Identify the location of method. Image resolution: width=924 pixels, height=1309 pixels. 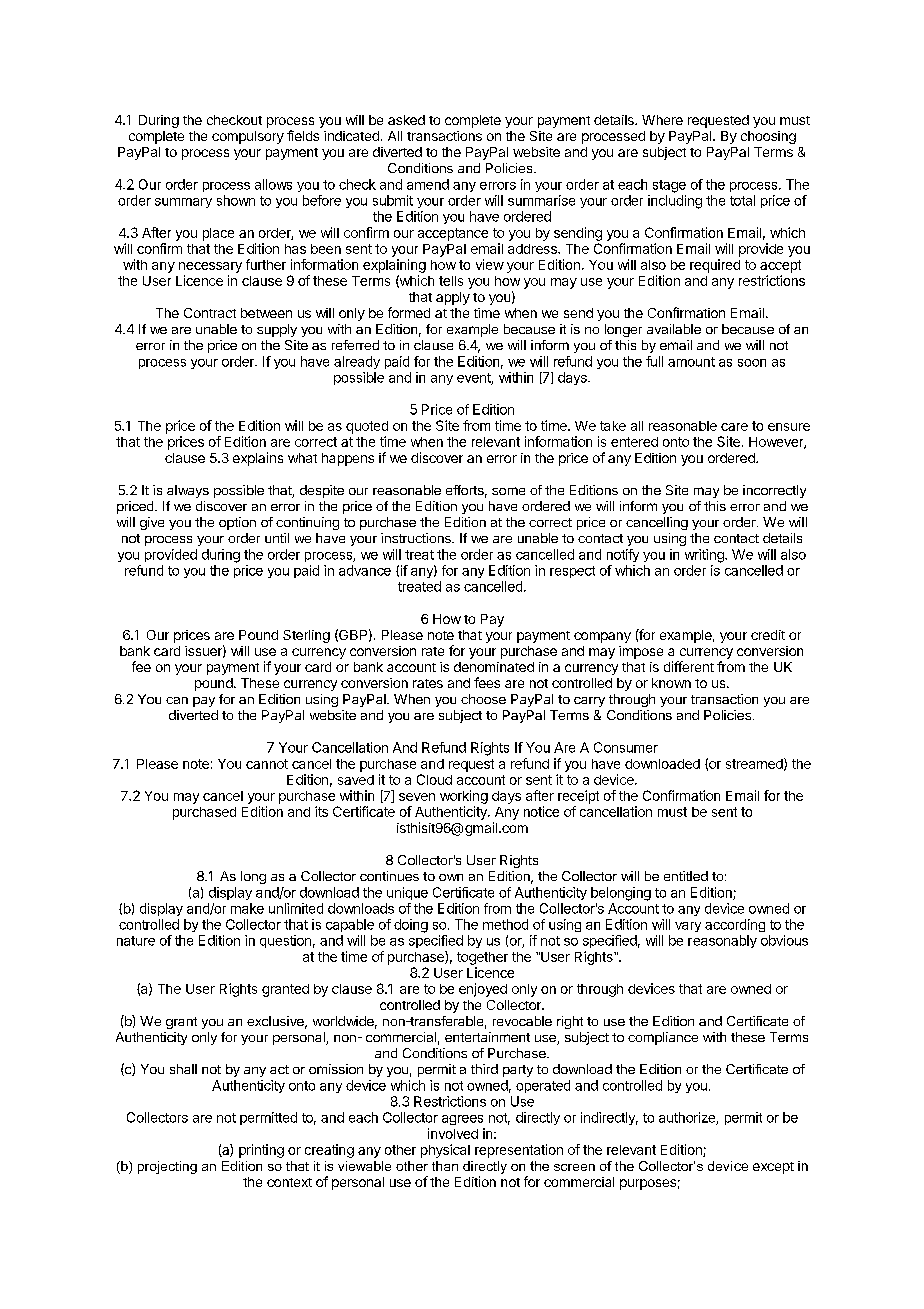
(505, 924).
